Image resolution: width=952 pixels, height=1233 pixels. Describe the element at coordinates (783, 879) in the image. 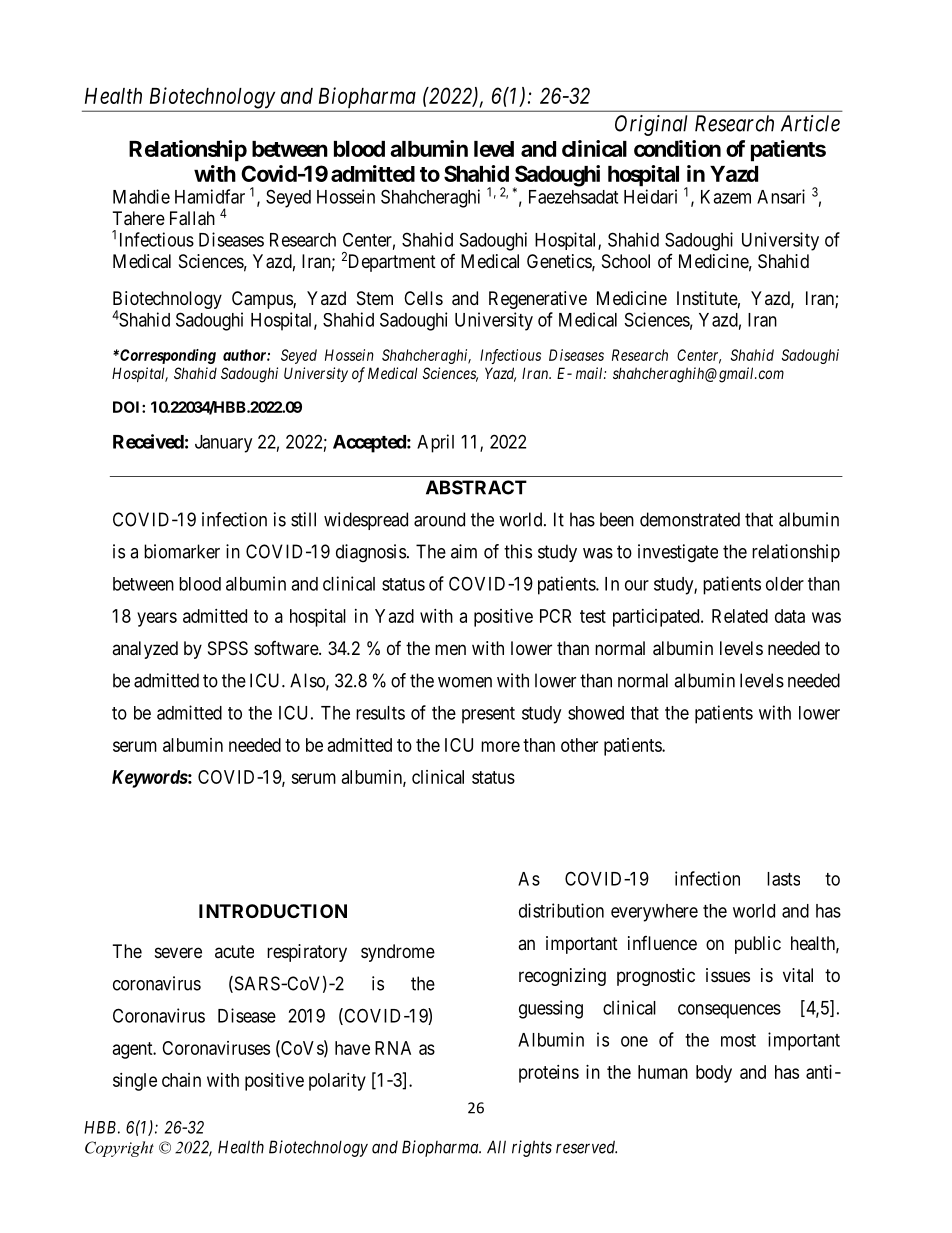

I see `lasts` at that location.
